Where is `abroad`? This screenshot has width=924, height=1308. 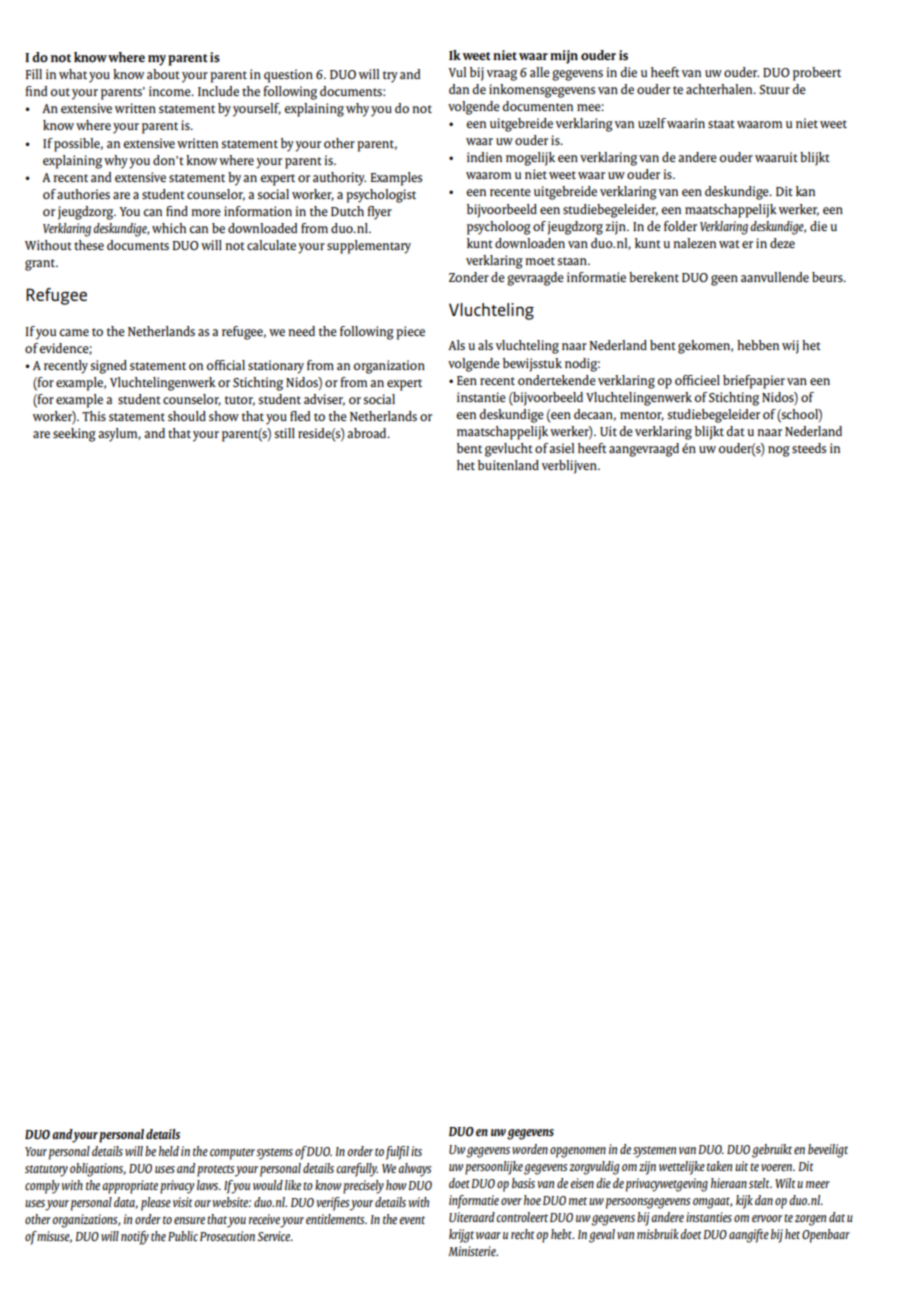
abroad is located at coordinates (368, 433).
